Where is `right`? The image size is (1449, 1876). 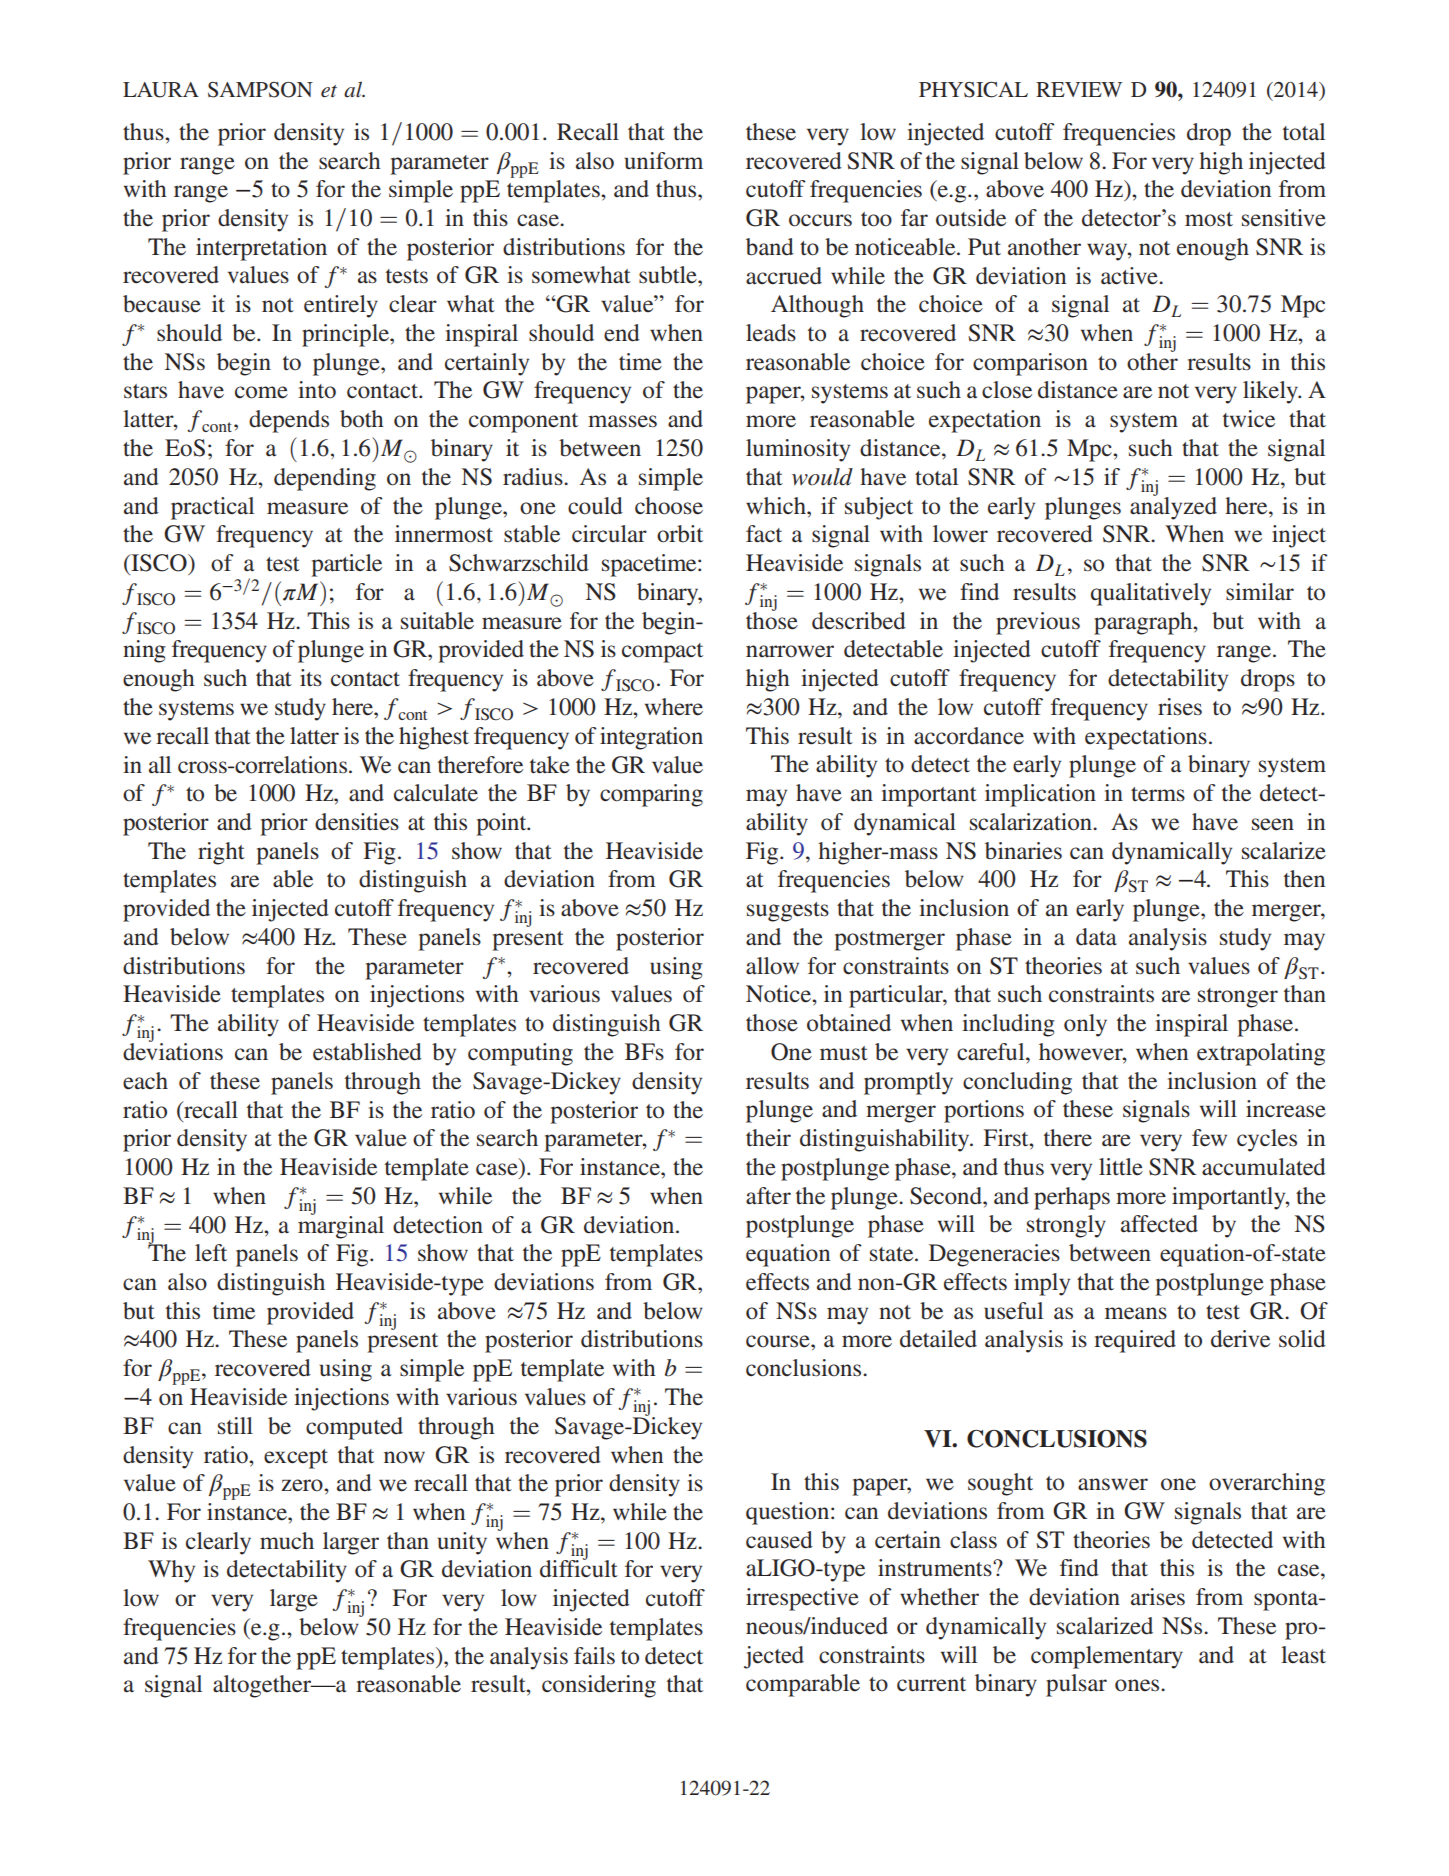 right is located at coordinates (221, 853).
